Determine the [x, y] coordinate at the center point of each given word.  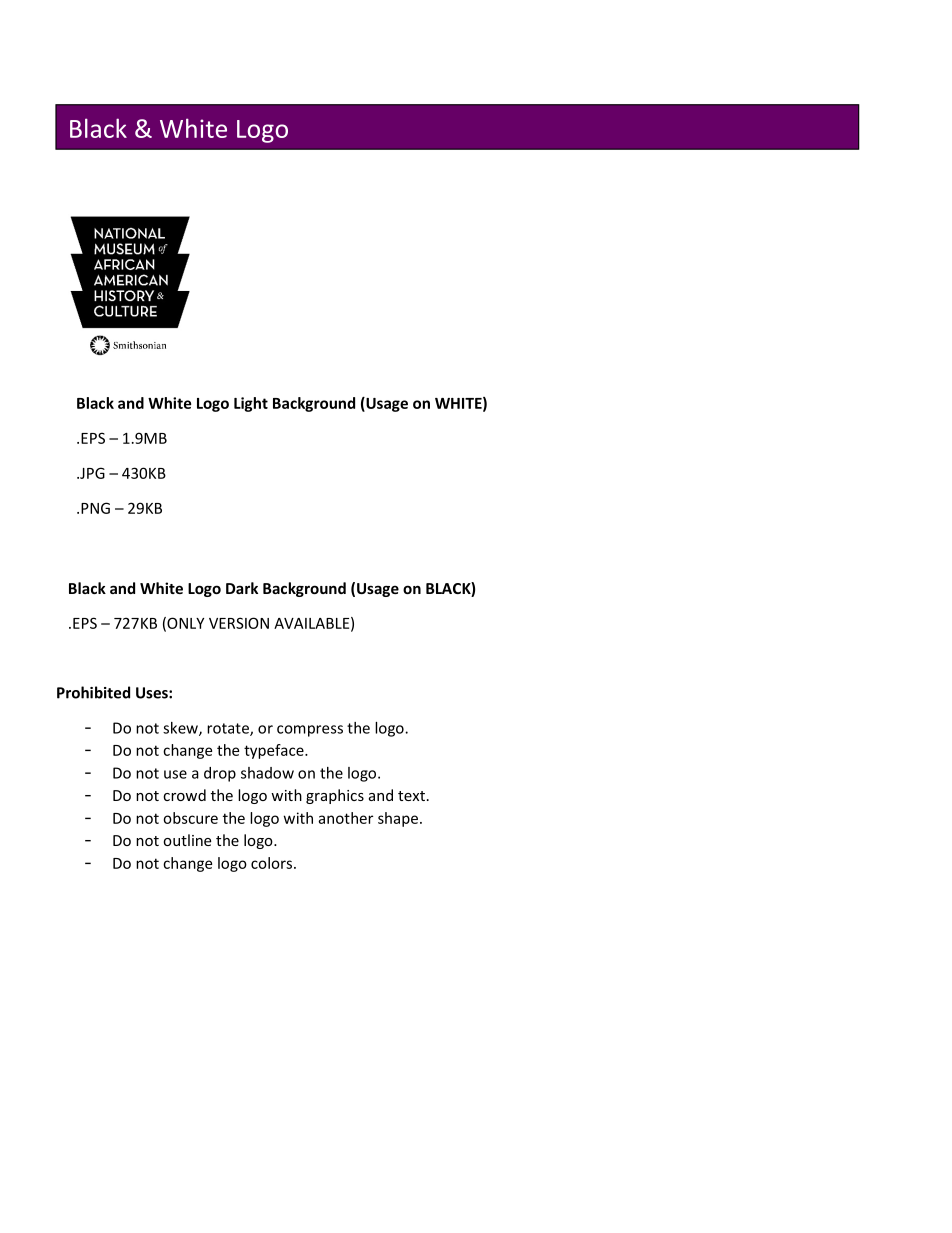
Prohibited [93, 692]
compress [310, 731]
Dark [242, 588]
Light [251, 404]
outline [187, 840]
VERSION [239, 623]
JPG [91, 473]
